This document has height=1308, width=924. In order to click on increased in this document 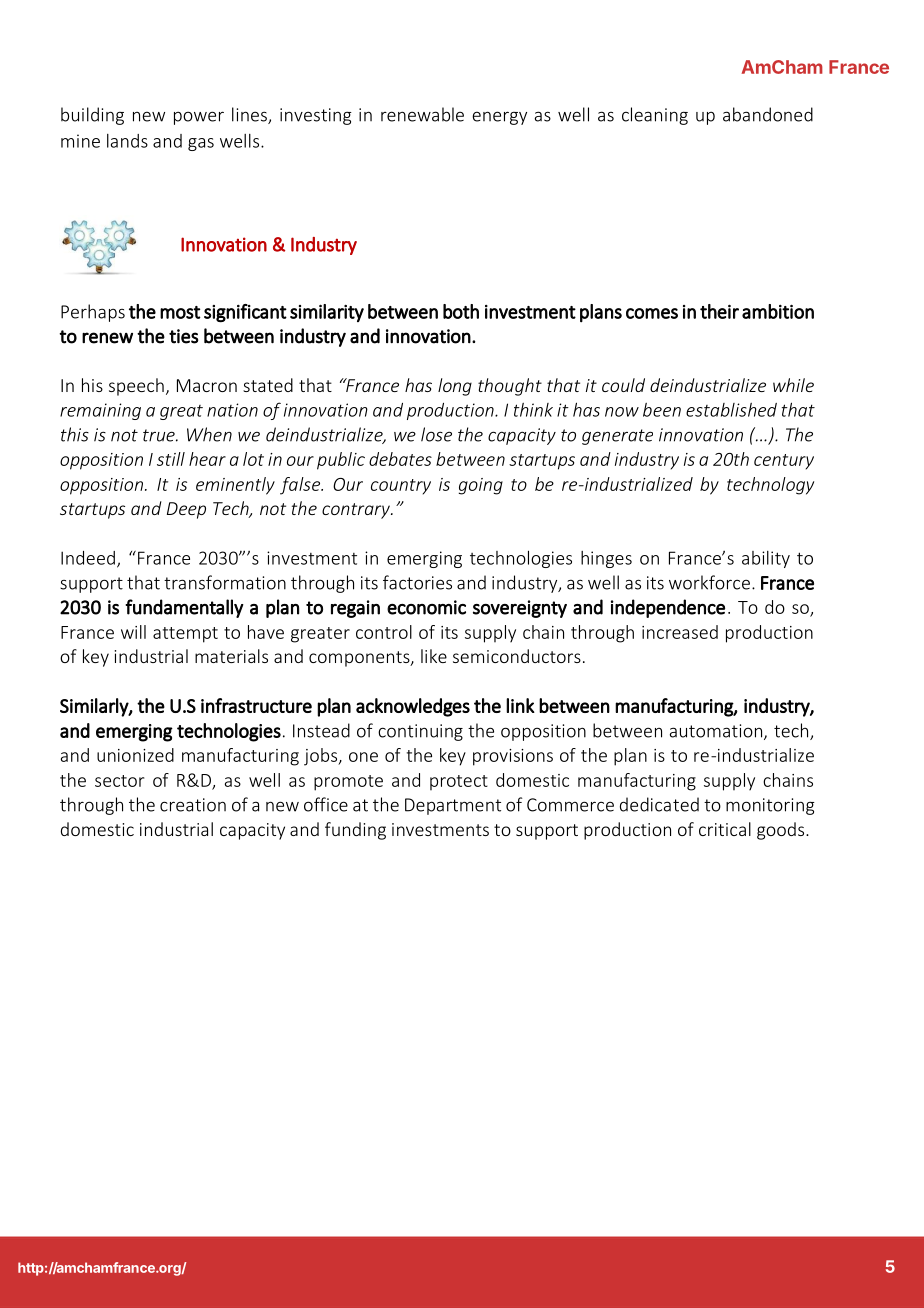, I will do `click(680, 632)`.
